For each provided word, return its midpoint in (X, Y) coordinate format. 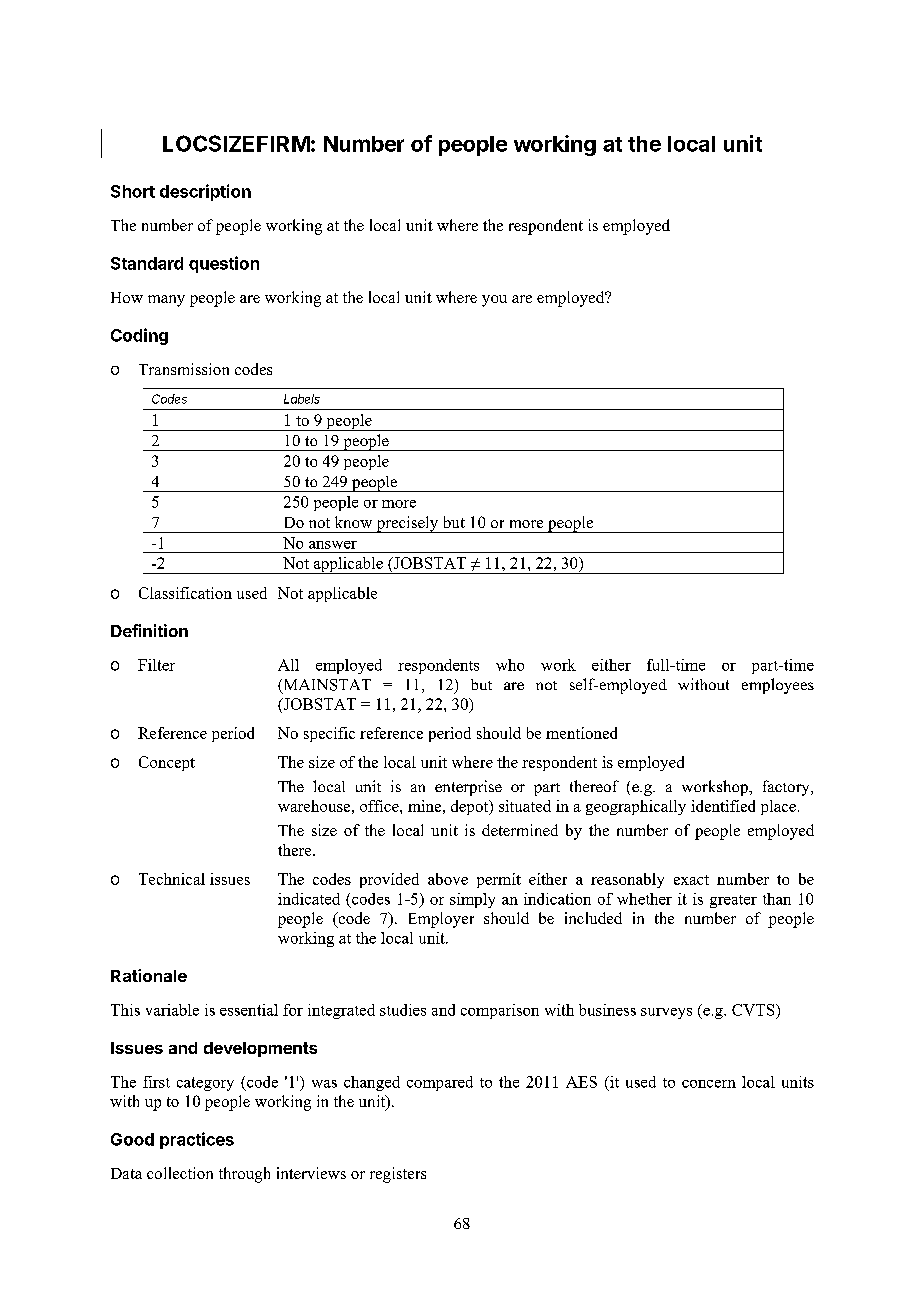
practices (197, 1140)
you (494, 301)
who (510, 665)
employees (778, 686)
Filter (156, 665)
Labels (302, 399)
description (205, 192)
